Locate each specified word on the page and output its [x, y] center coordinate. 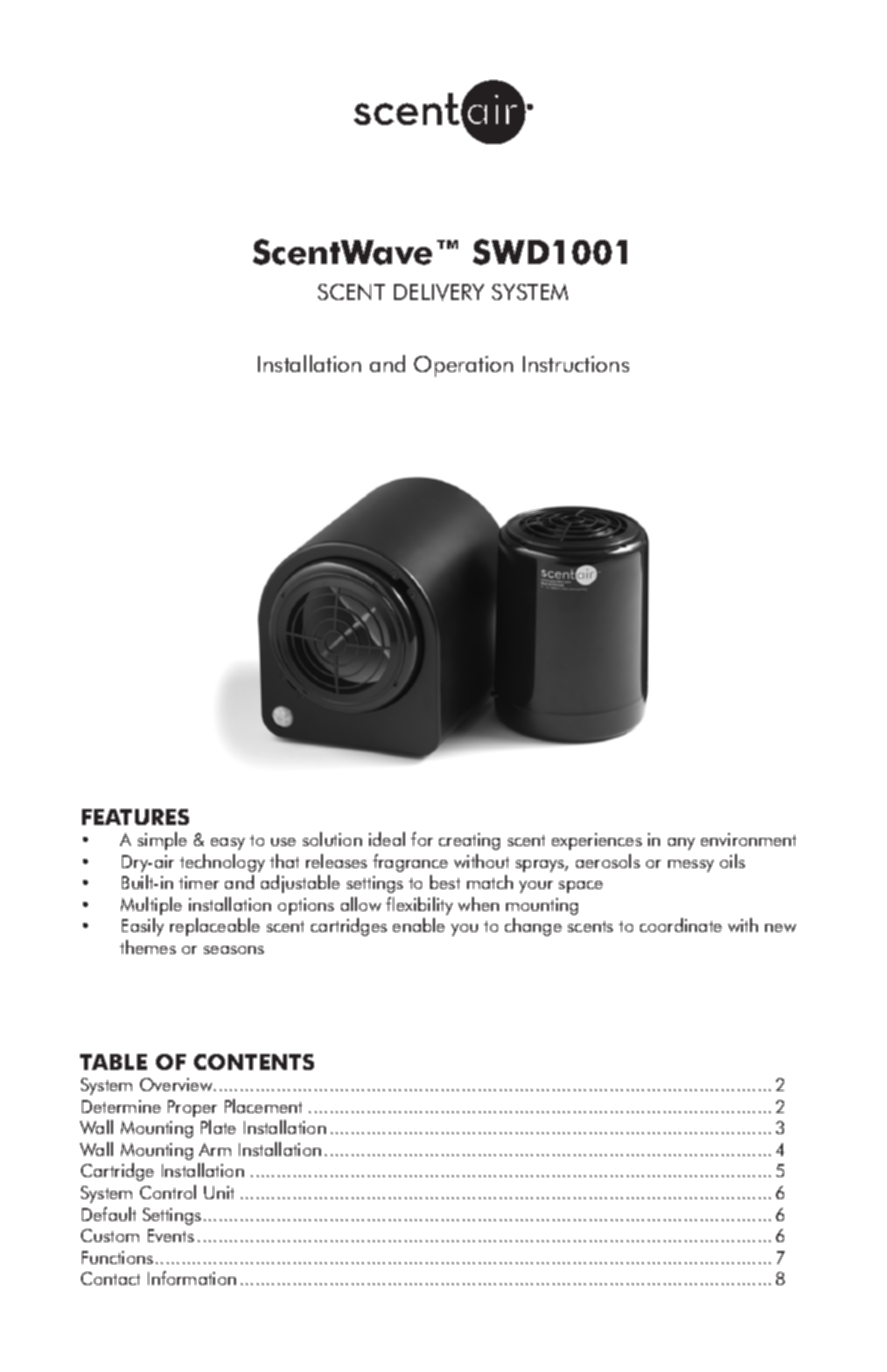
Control [168, 1192]
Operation [463, 366]
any [681, 844]
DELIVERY [439, 292]
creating [469, 841]
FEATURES [135, 817]
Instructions [576, 364]
